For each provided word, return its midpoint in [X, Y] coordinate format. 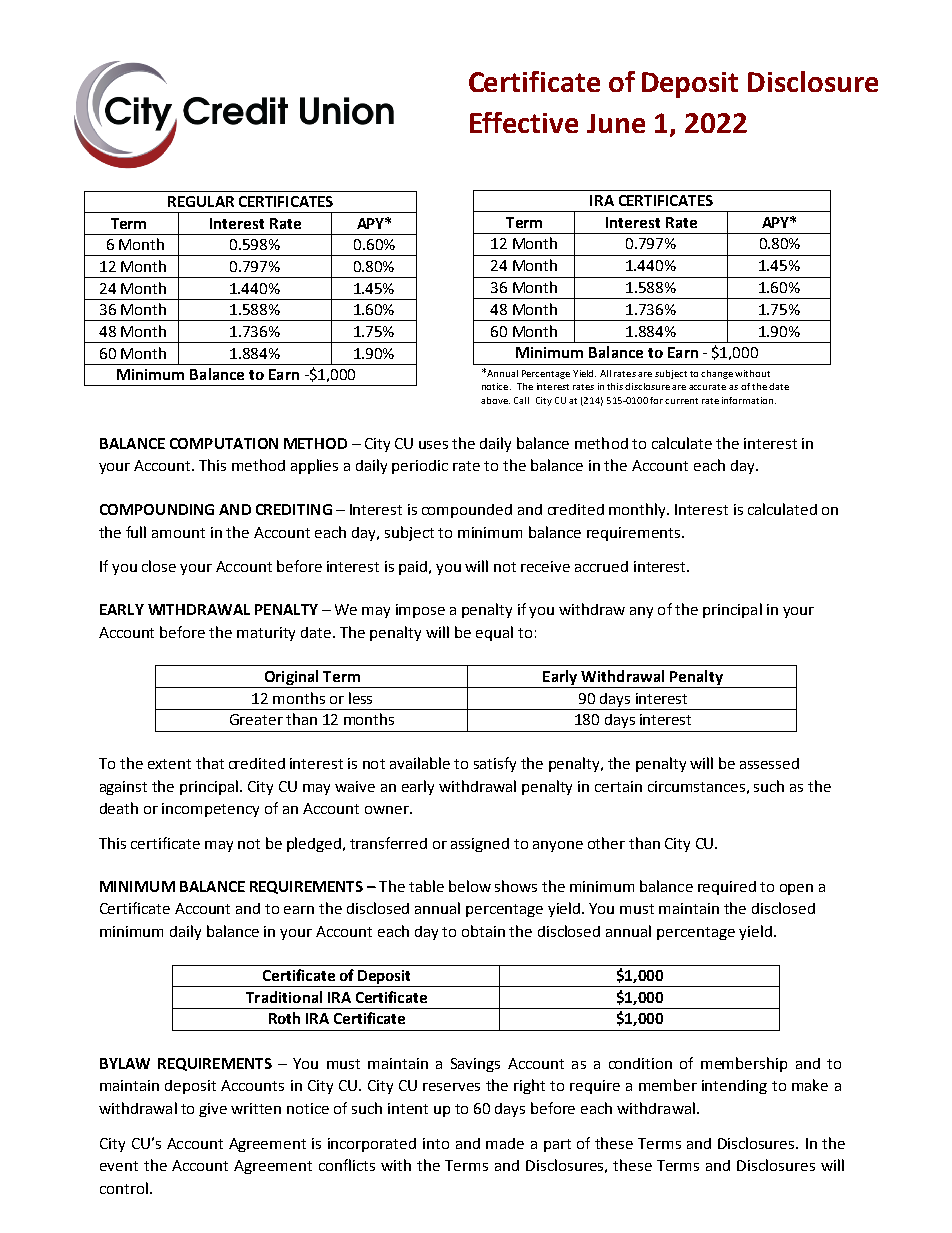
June [616, 123]
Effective [524, 122]
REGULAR [201, 201]
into [436, 1143]
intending [734, 1087]
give [213, 1110]
